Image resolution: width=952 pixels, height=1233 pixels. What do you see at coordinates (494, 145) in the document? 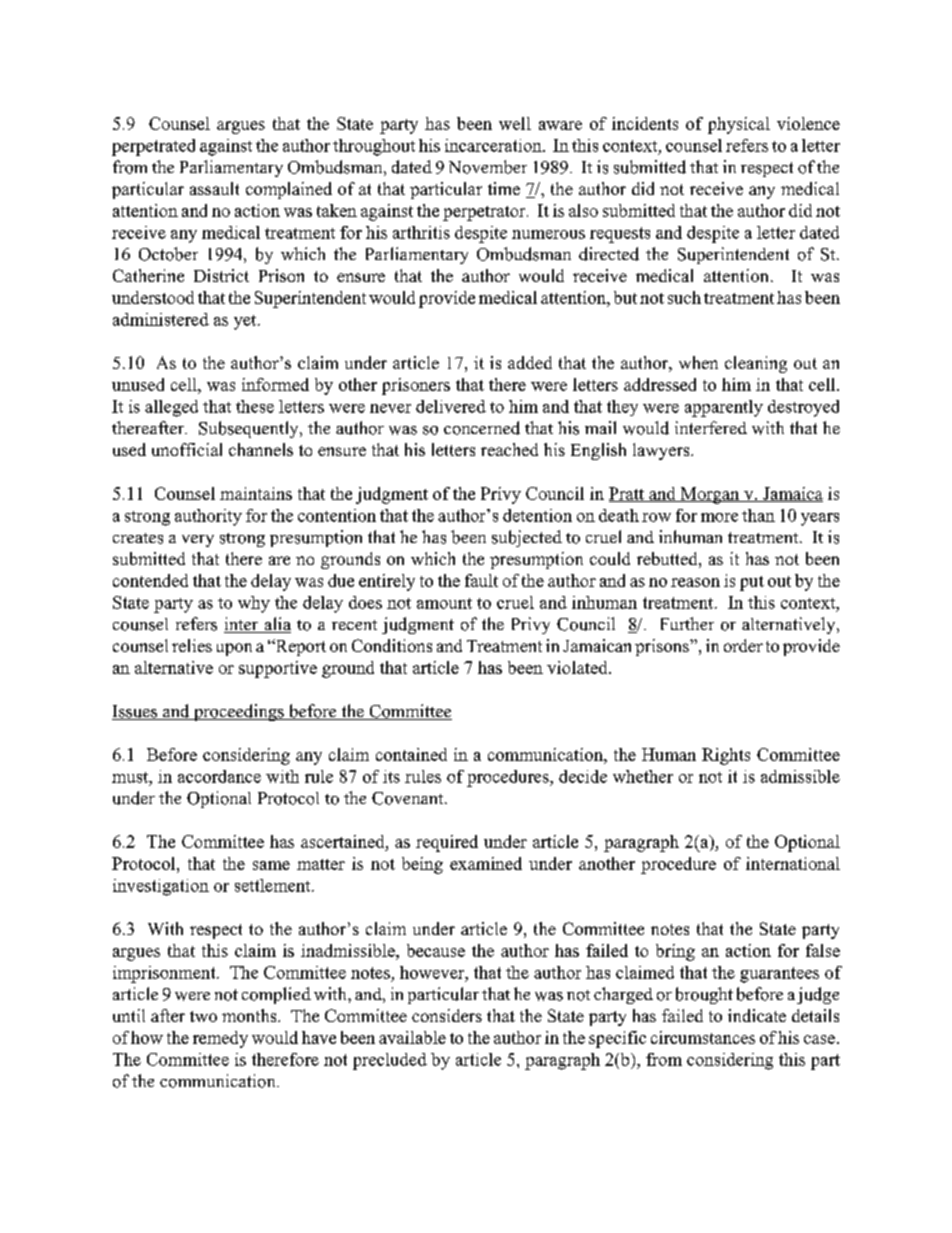
I see `incarceration` at bounding box center [494, 145].
